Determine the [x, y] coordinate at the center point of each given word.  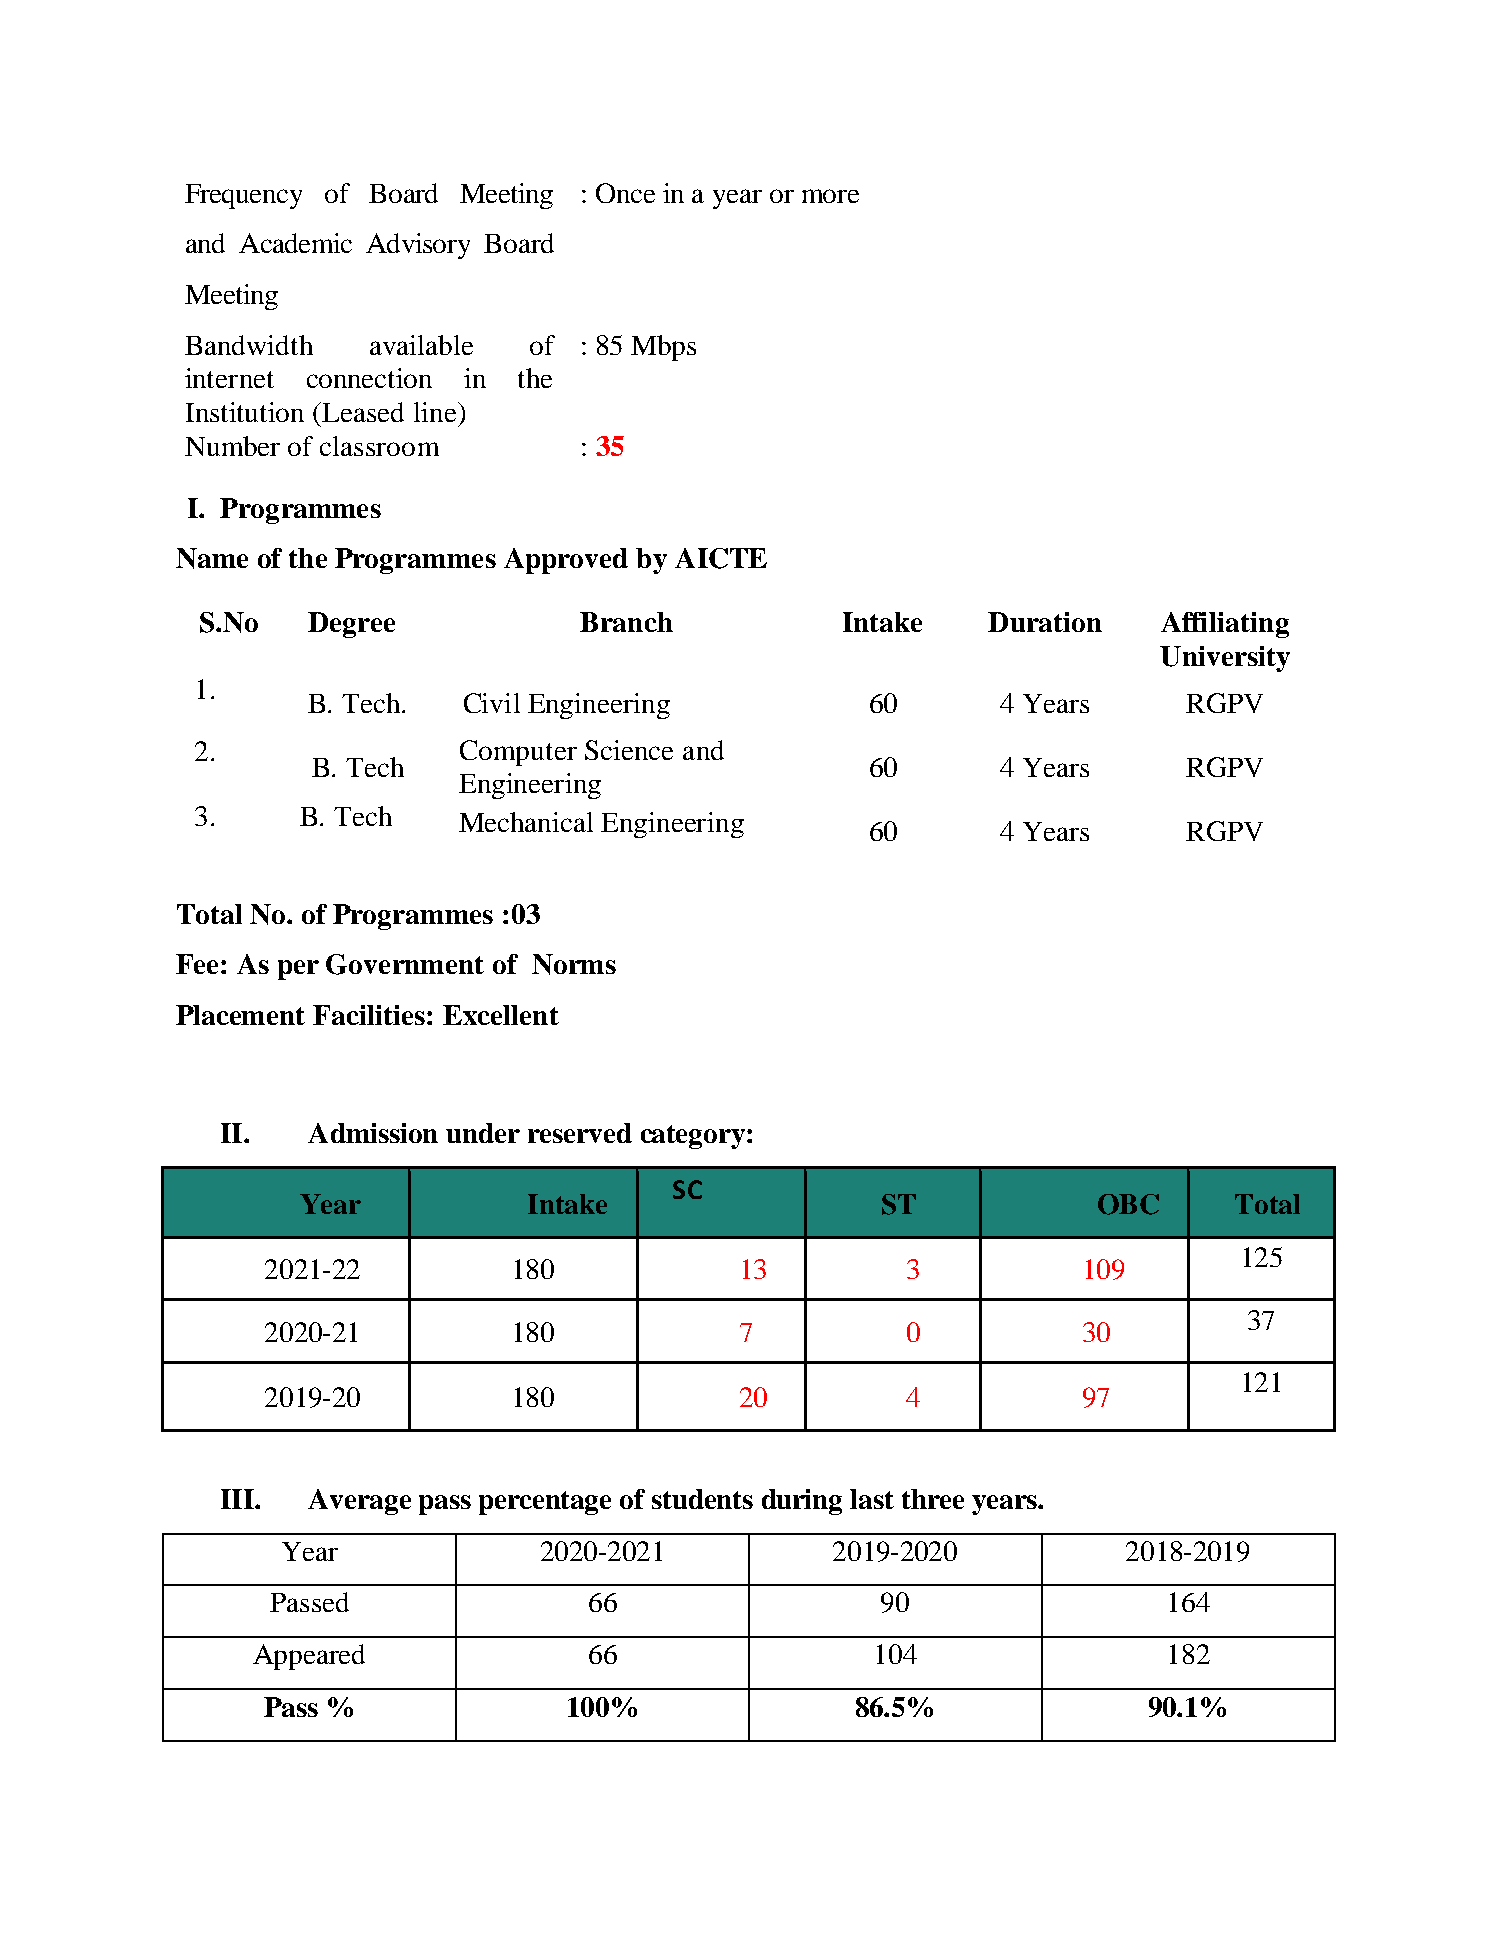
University [1225, 659]
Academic [295, 243]
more [830, 196]
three [933, 1499]
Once [625, 193]
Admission [373, 1133]
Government [405, 964]
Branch [626, 622]
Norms [574, 964]
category [693, 1137]
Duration [1045, 622]
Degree [351, 625]
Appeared [309, 1657]
